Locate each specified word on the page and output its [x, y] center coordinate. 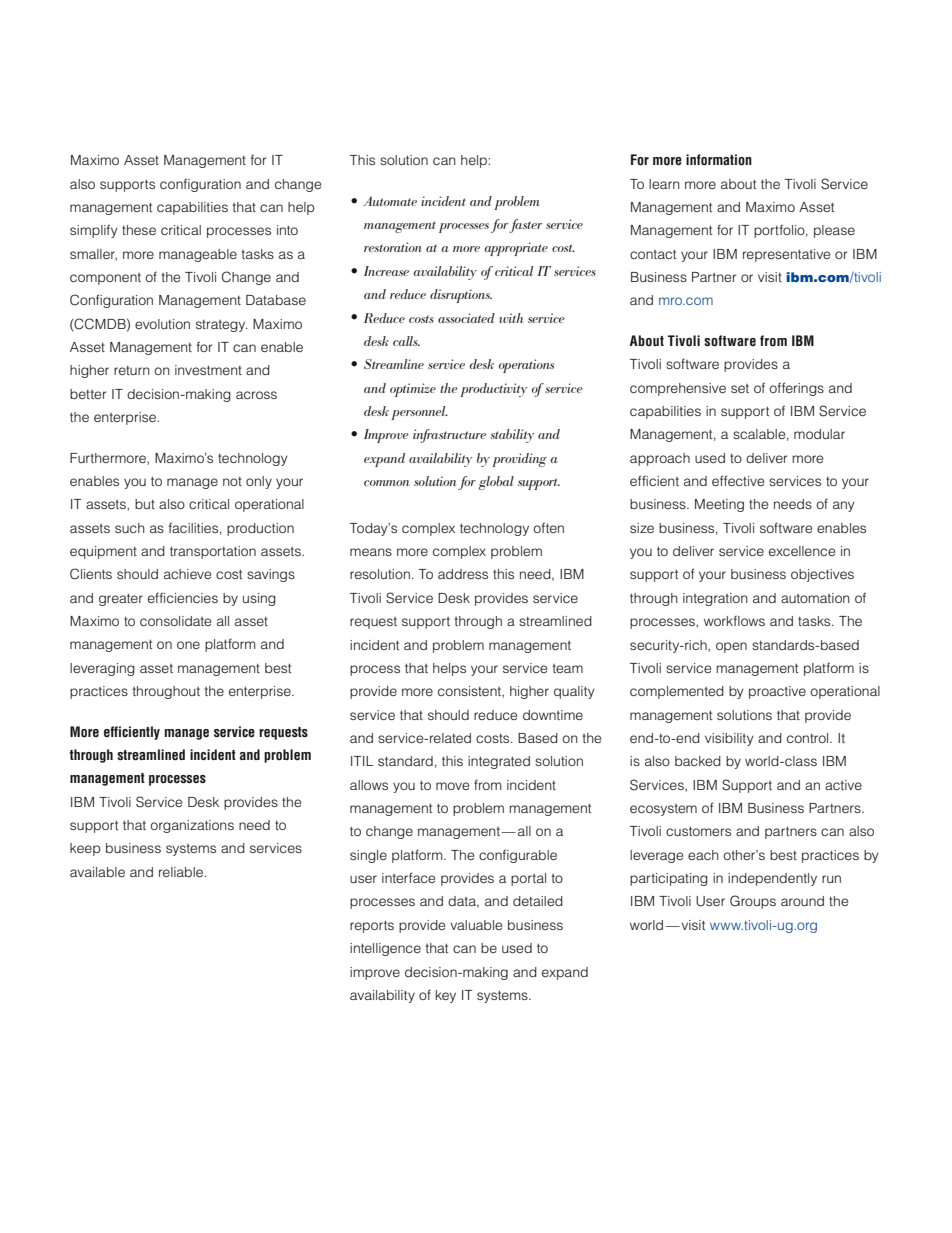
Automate [390, 201]
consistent [470, 691]
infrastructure [449, 436]
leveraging [102, 669]
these [139, 230]
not [232, 481]
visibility [729, 739]
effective [738, 480]
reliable [182, 872]
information [719, 160]
